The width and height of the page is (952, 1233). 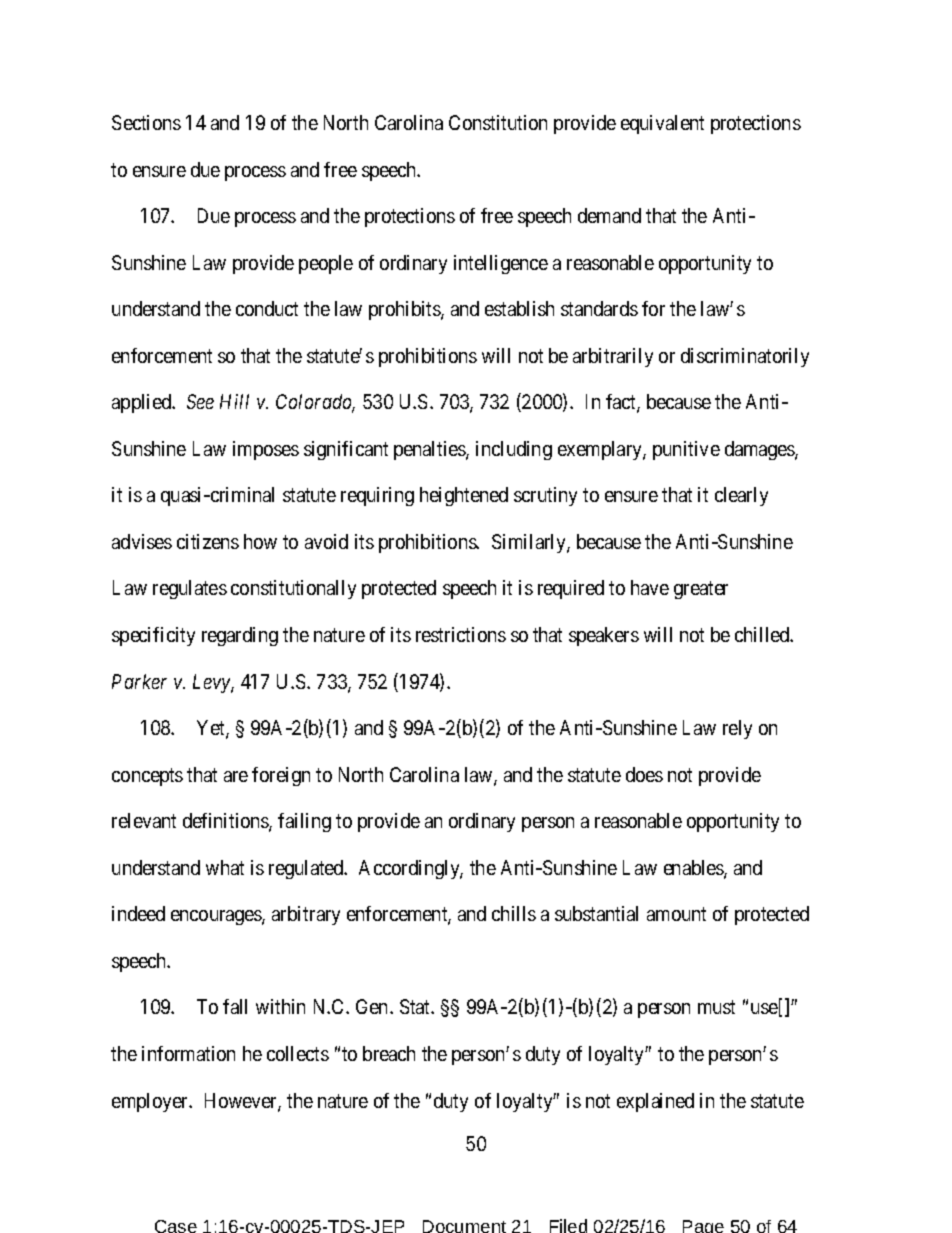 I want to click on Sections, so click(x=146, y=122).
